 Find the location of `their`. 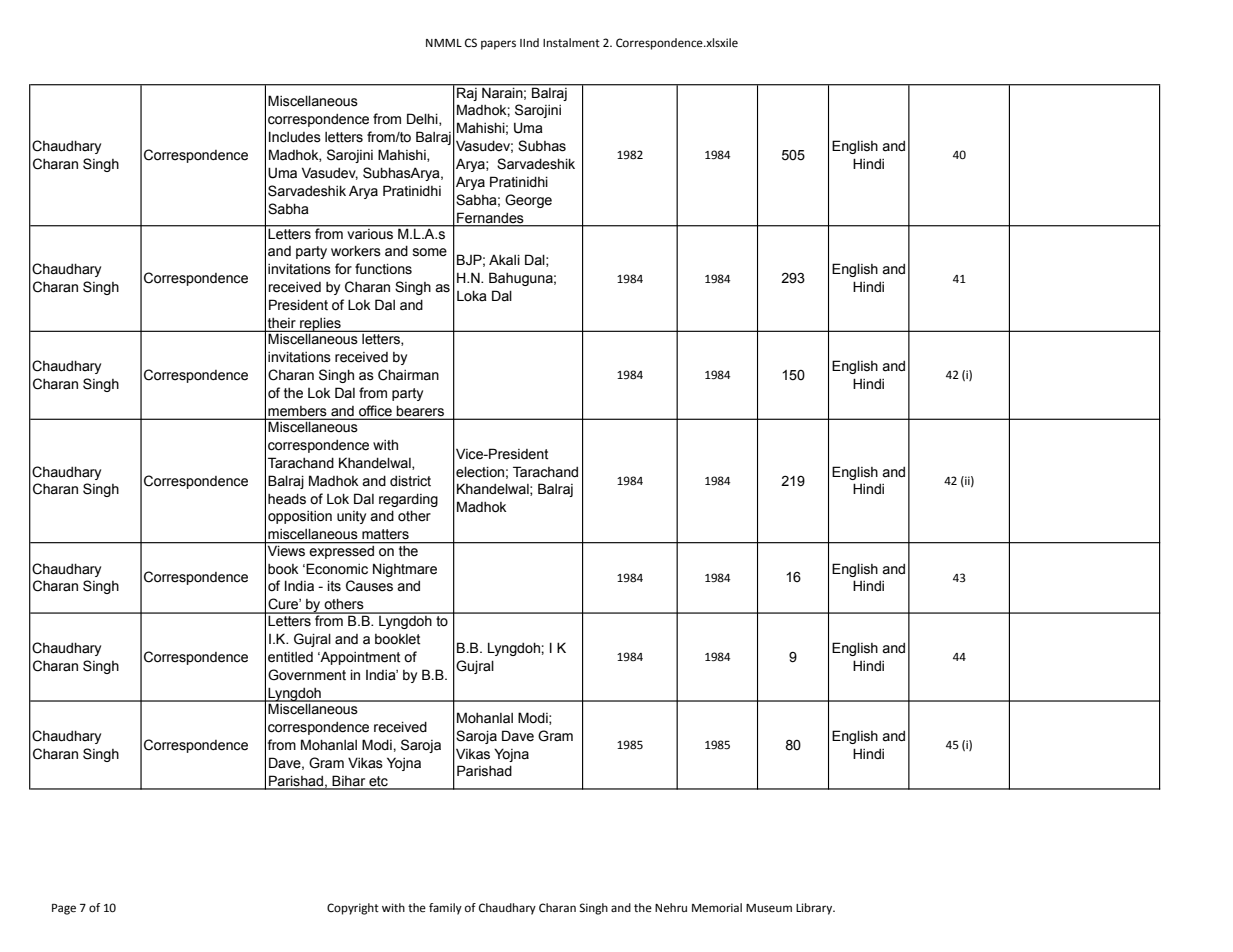

their is located at coordinates (282, 324).
